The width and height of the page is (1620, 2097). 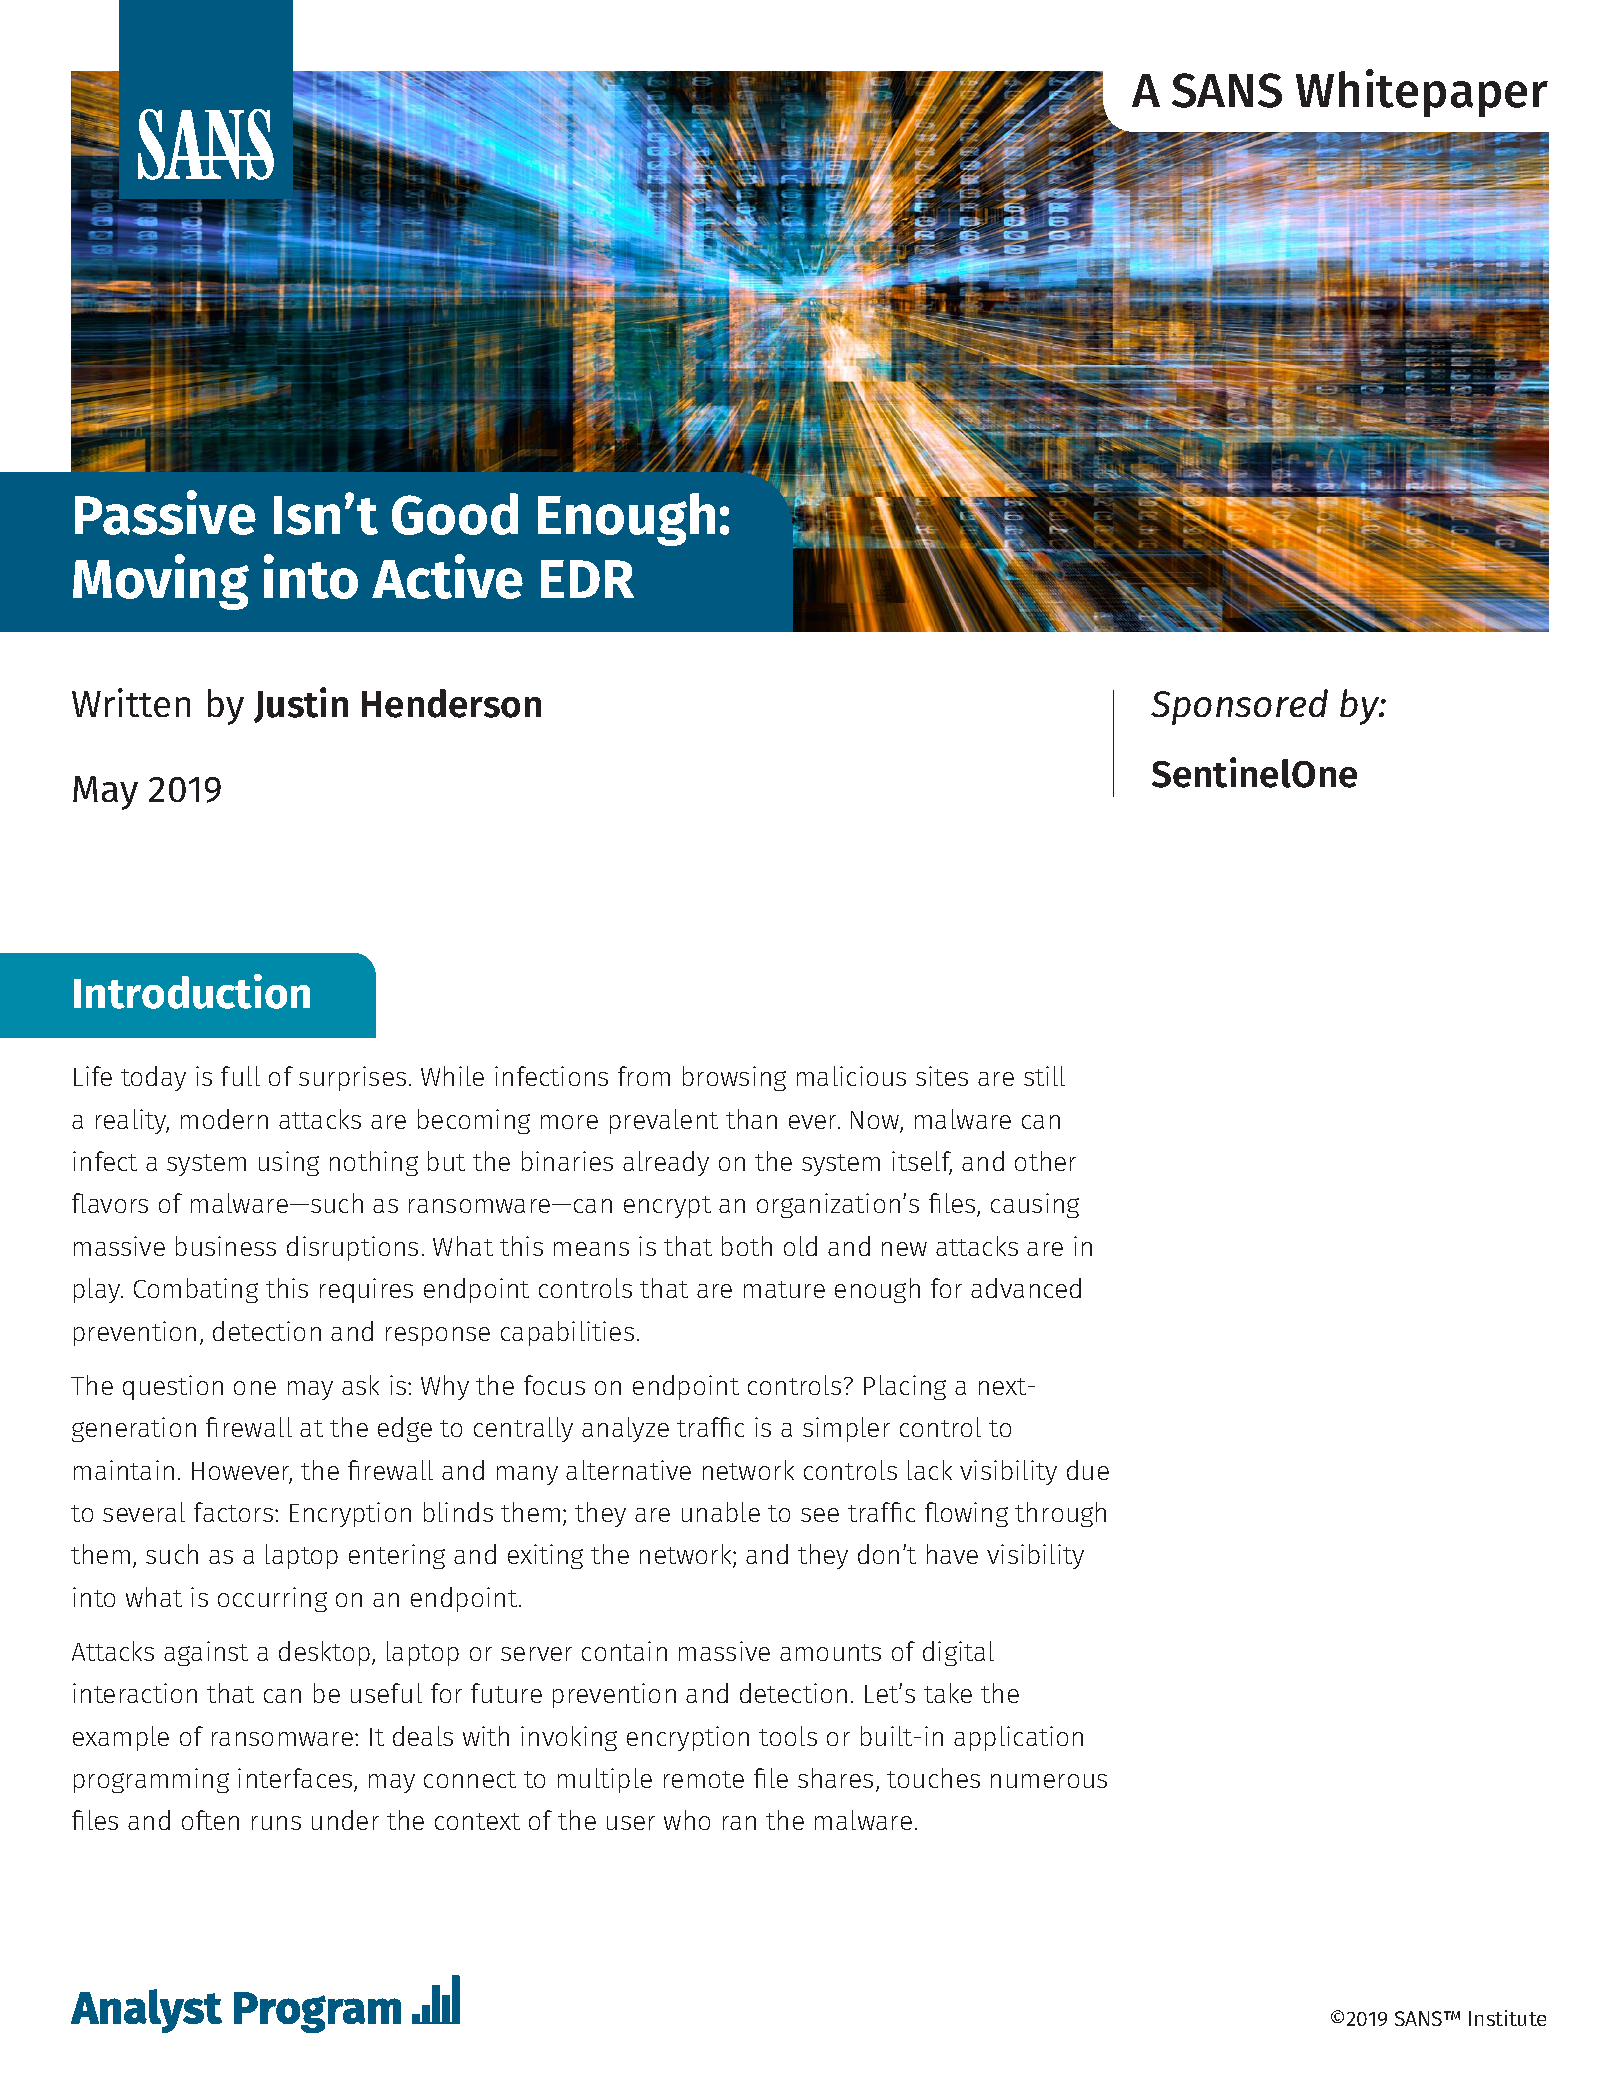 What do you see at coordinates (820, 1515) in the page?
I see `see` at bounding box center [820, 1515].
